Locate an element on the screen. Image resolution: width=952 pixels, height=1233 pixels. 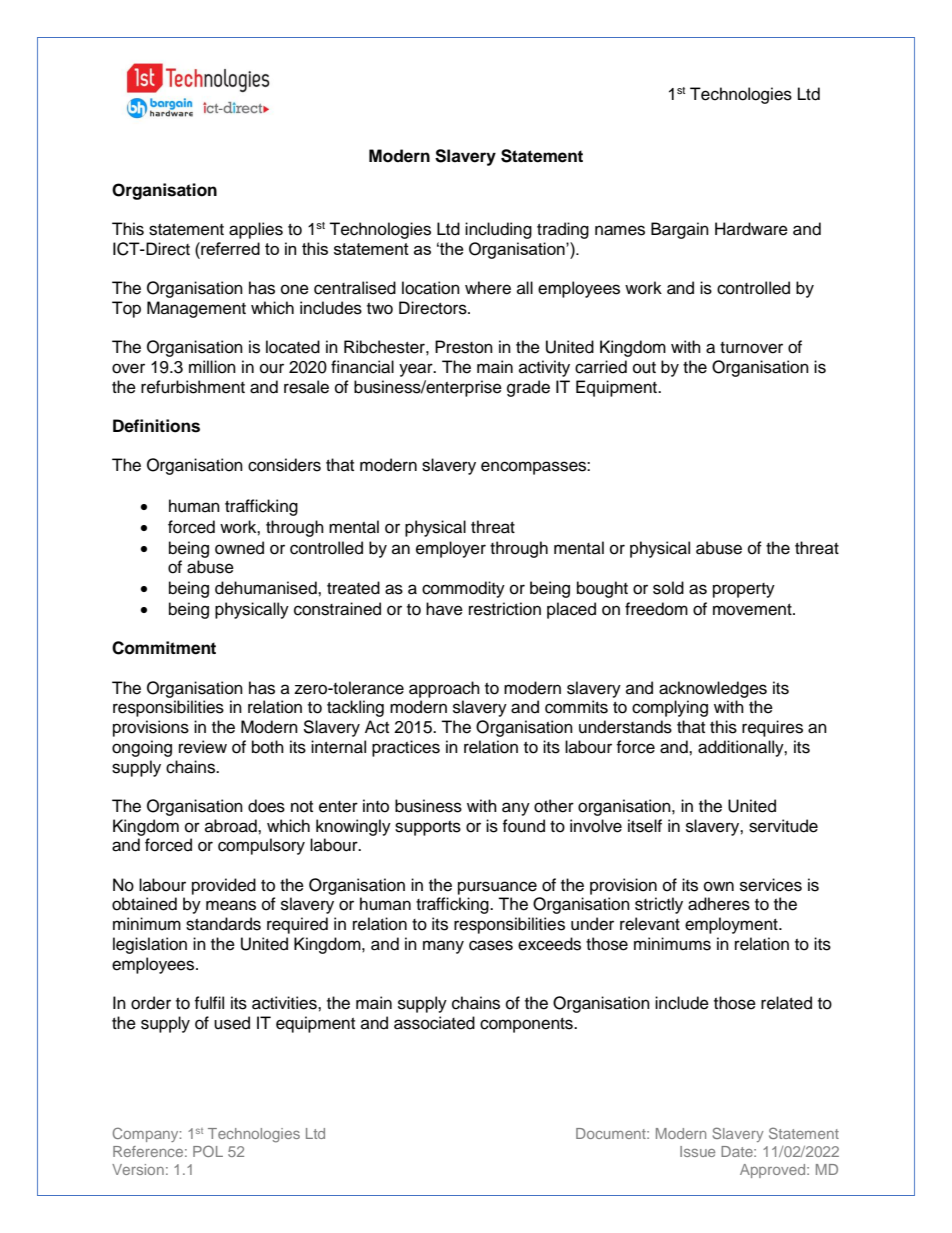
POL is located at coordinates (208, 1151).
